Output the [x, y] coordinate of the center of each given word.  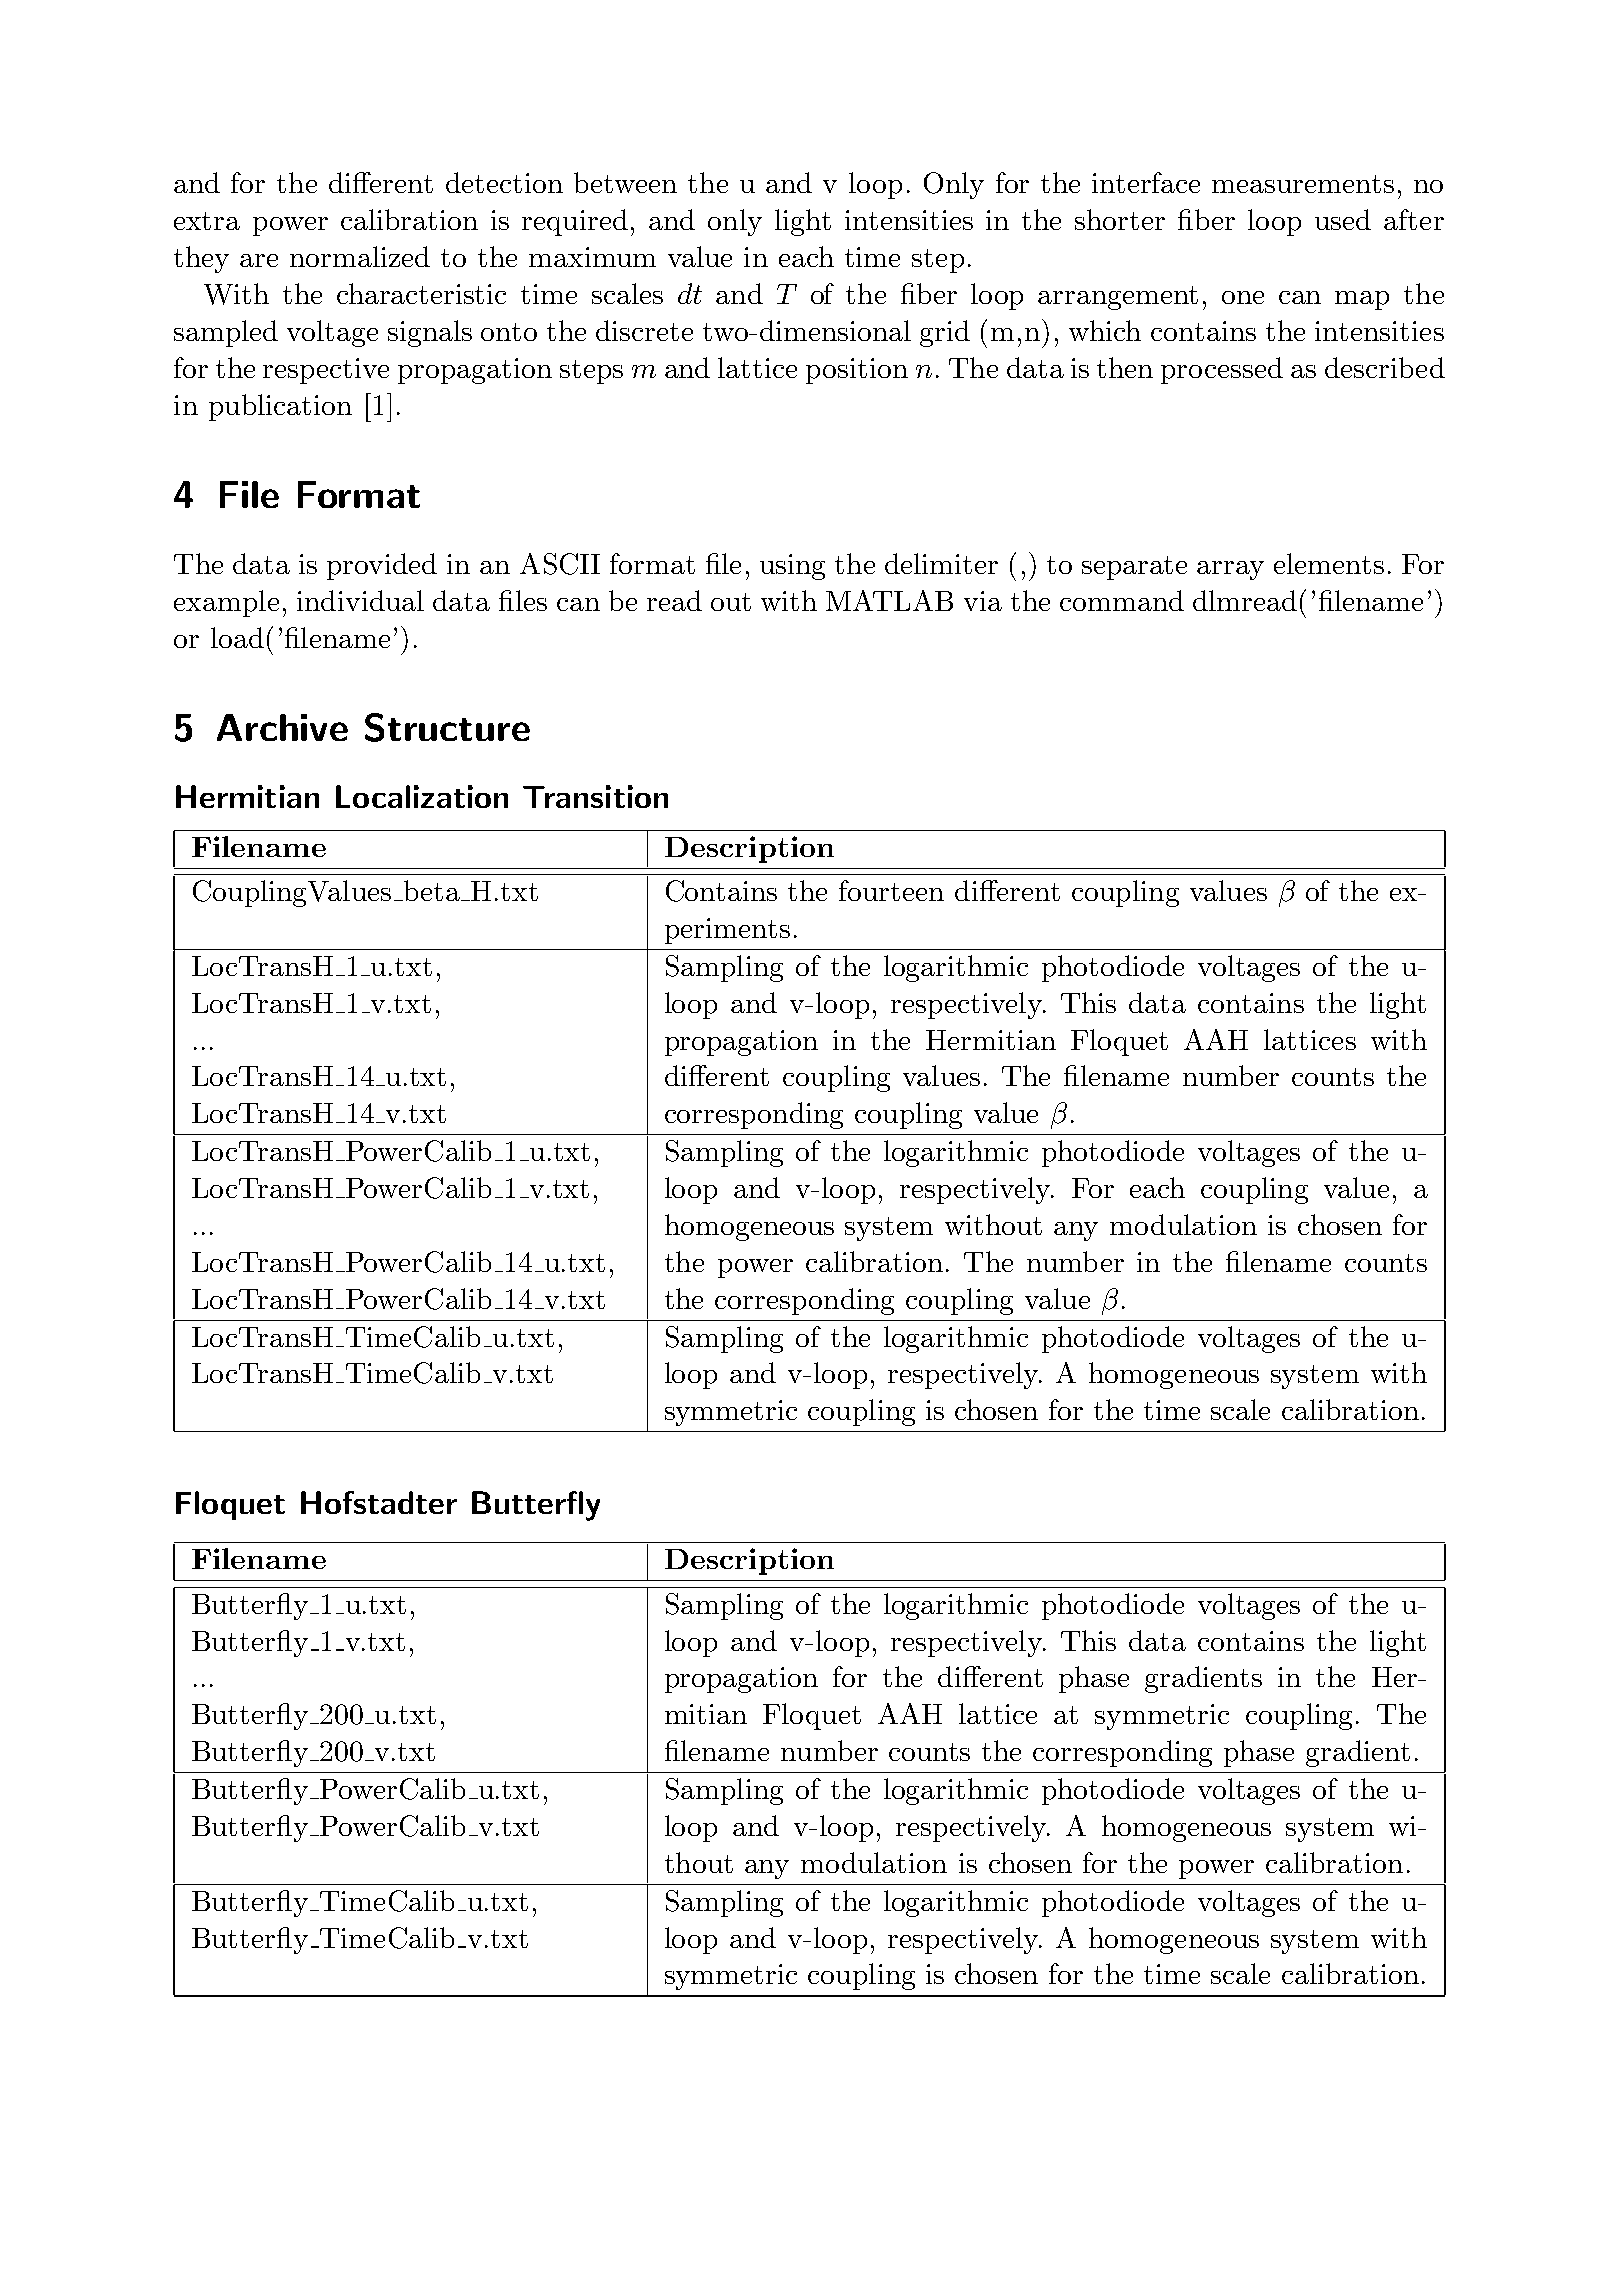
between [625, 182]
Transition [595, 796]
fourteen [891, 890]
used [1343, 219]
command [1122, 600]
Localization [422, 796]
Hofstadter [379, 1502]
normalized [360, 256]
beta [431, 890]
